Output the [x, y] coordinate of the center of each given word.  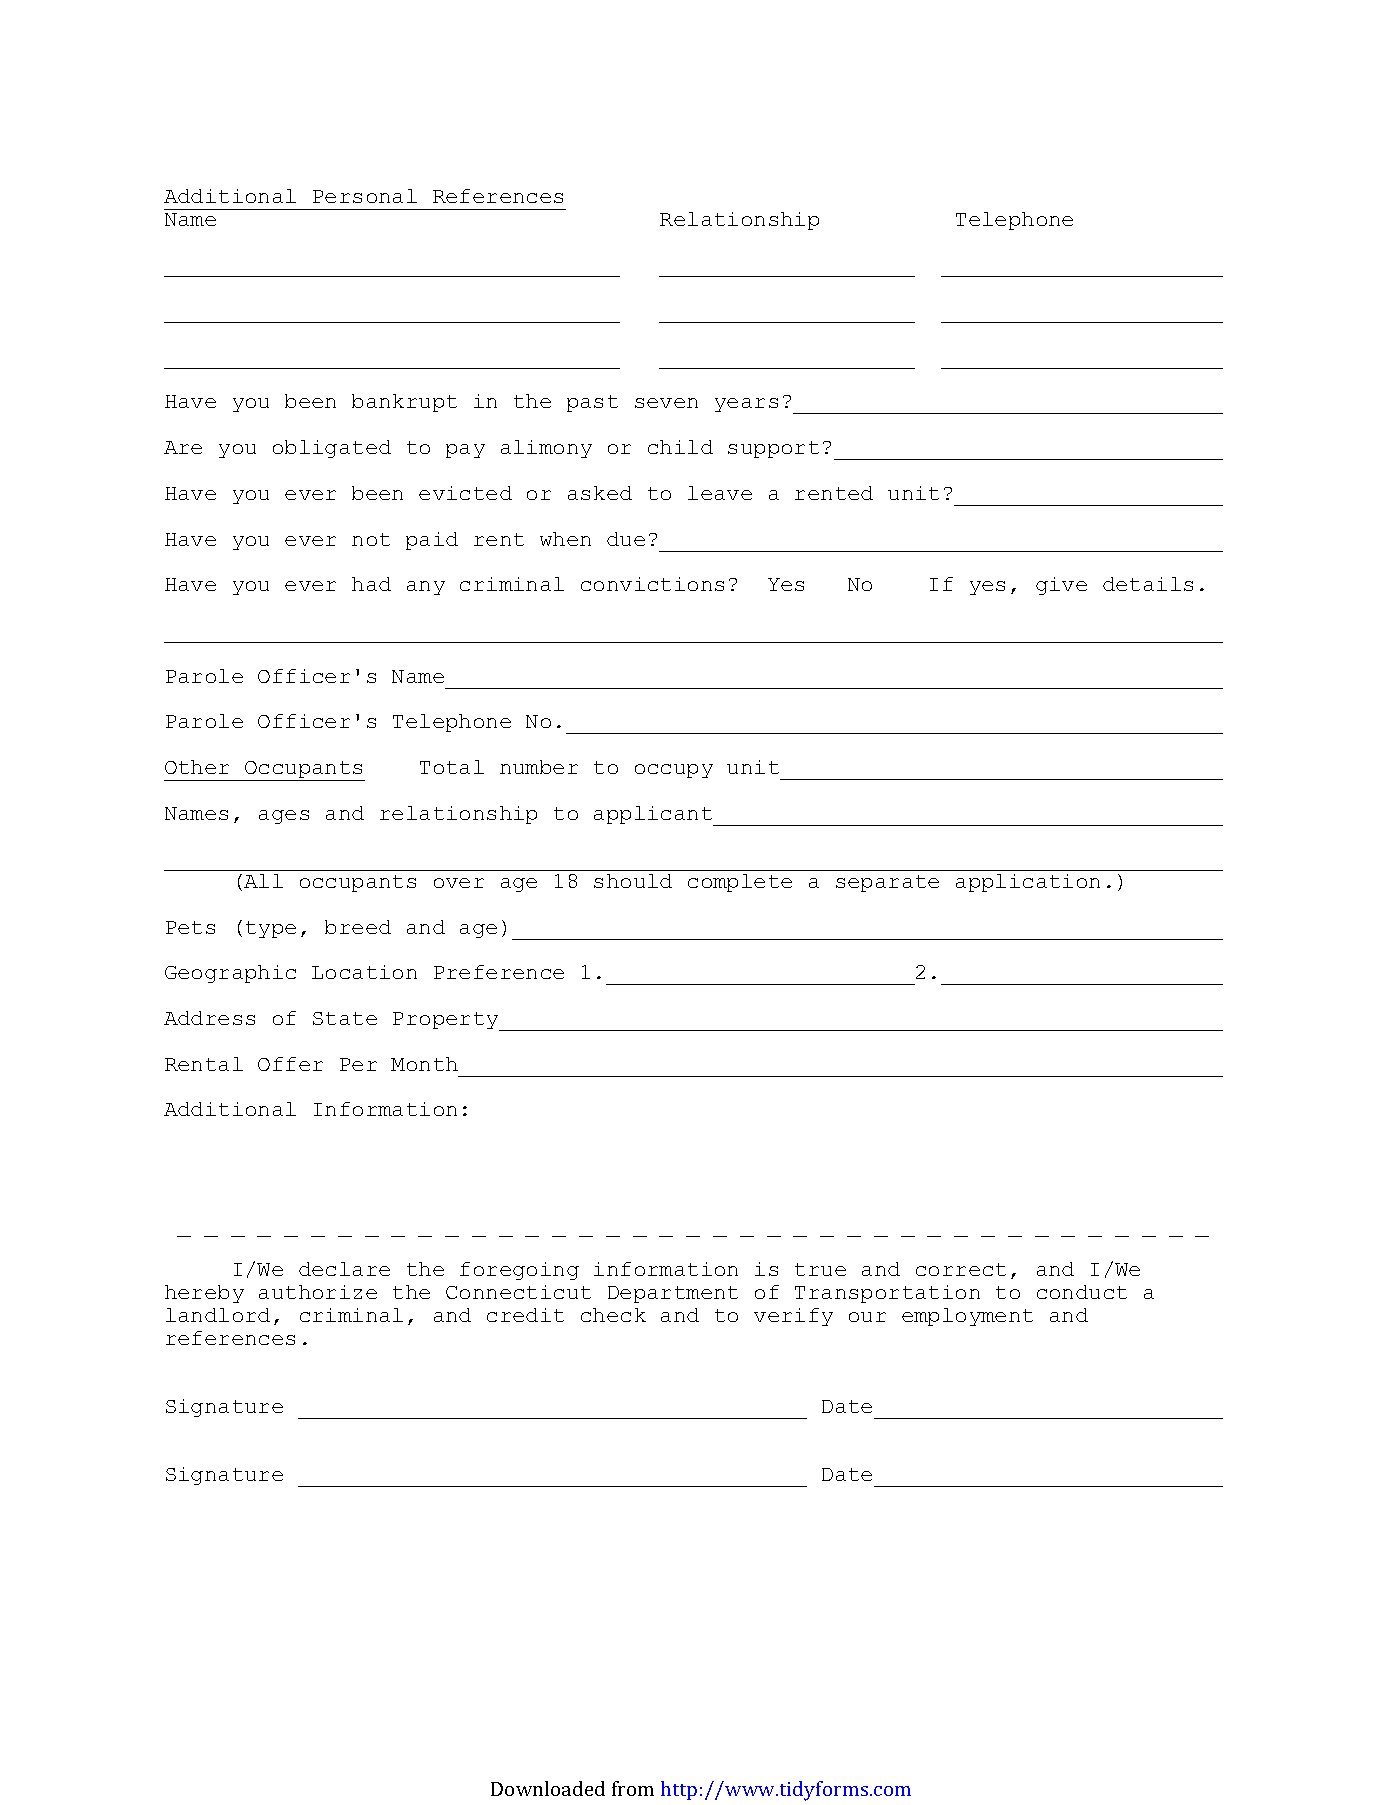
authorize [318, 1292]
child [680, 447]
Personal [365, 196]
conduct [1082, 1292]
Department [673, 1294]
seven [666, 403]
